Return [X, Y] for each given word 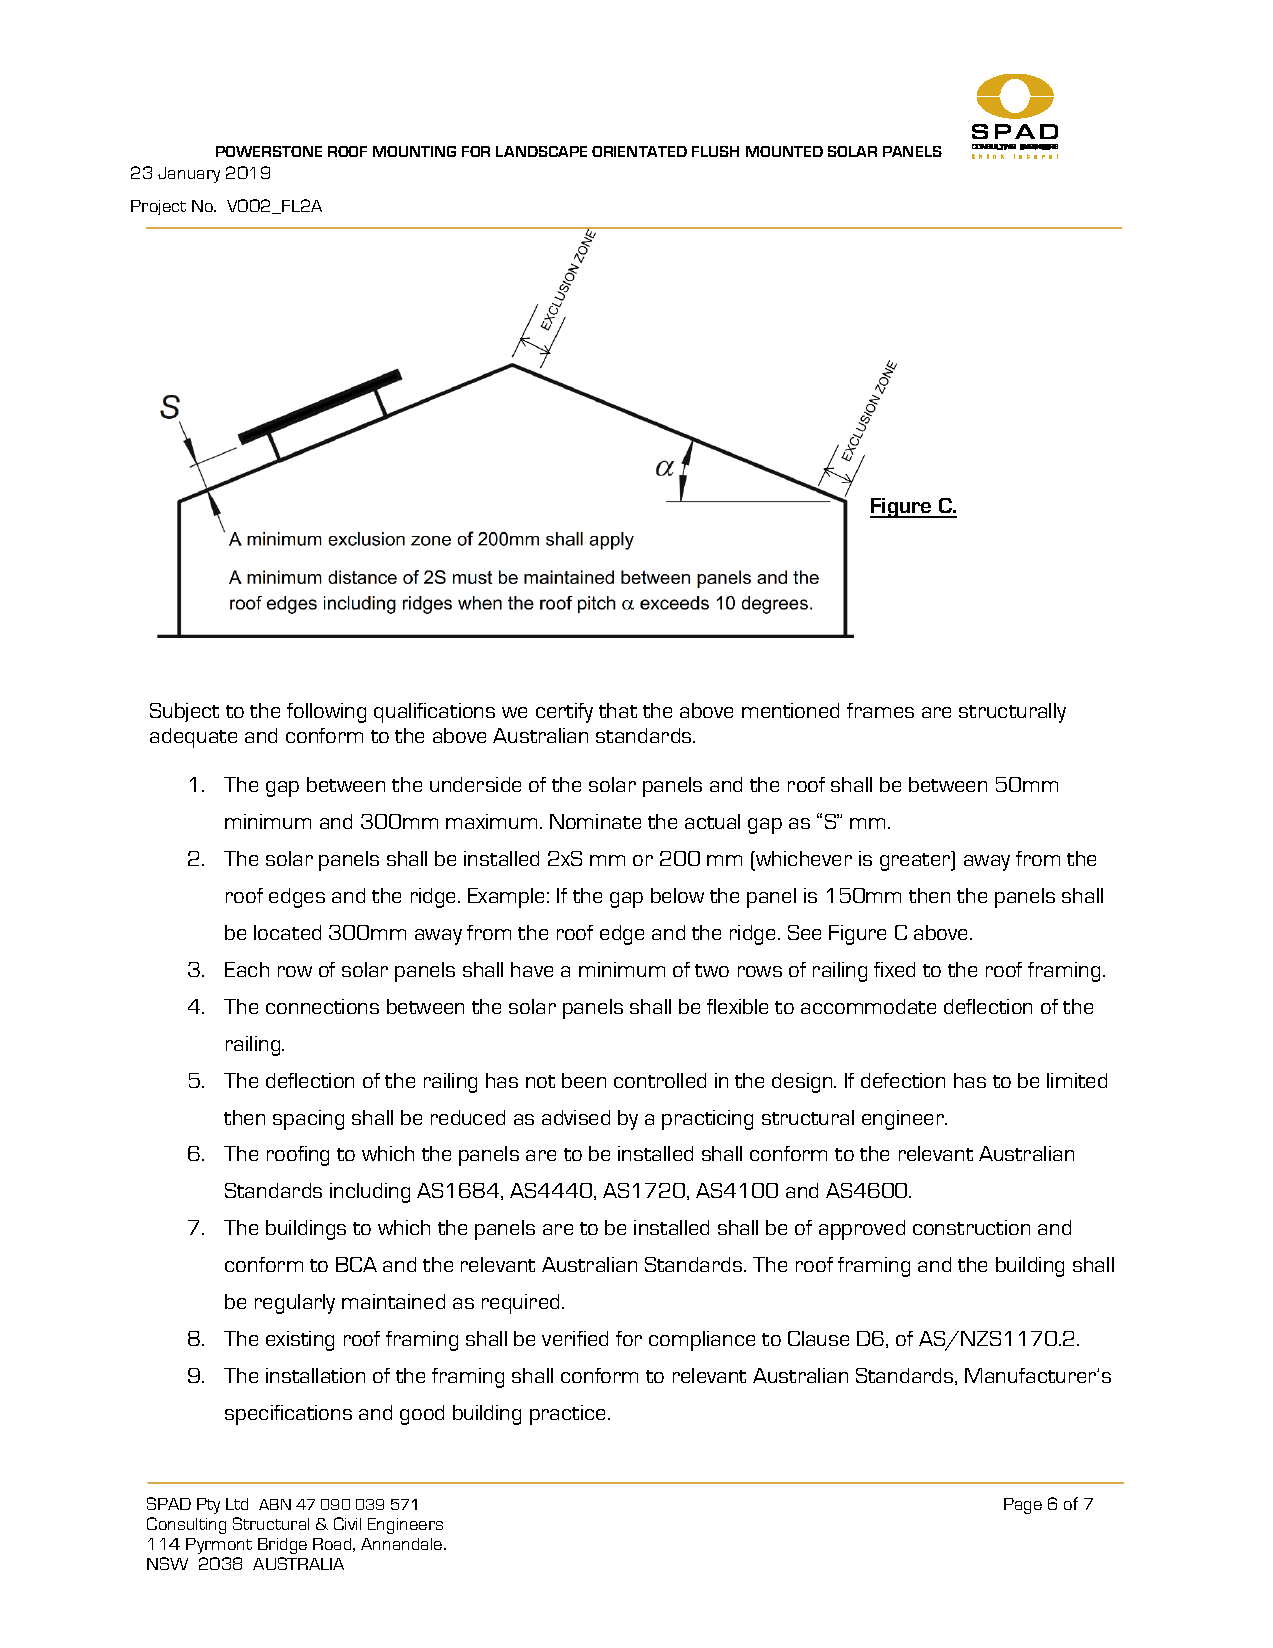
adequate [193, 738]
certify [564, 713]
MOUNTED [784, 151]
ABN [275, 1504]
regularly [295, 1304]
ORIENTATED [639, 151]
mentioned [790, 710]
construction [971, 1227]
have [532, 969]
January [189, 175]
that [618, 710]
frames [880, 710]
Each [247, 969]
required [520, 1304]
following [326, 713]
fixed [894, 969]
